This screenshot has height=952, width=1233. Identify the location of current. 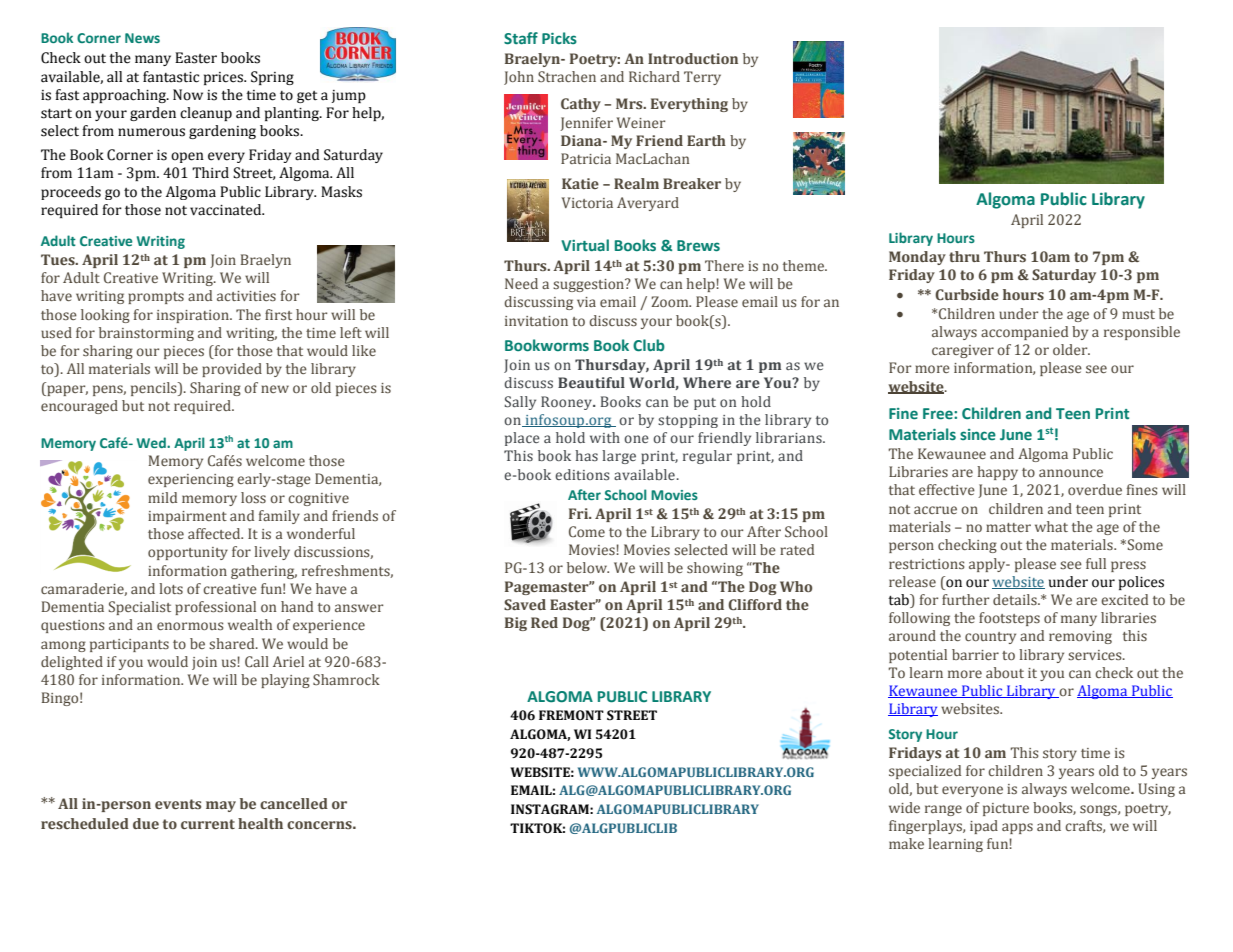
(208, 824).
